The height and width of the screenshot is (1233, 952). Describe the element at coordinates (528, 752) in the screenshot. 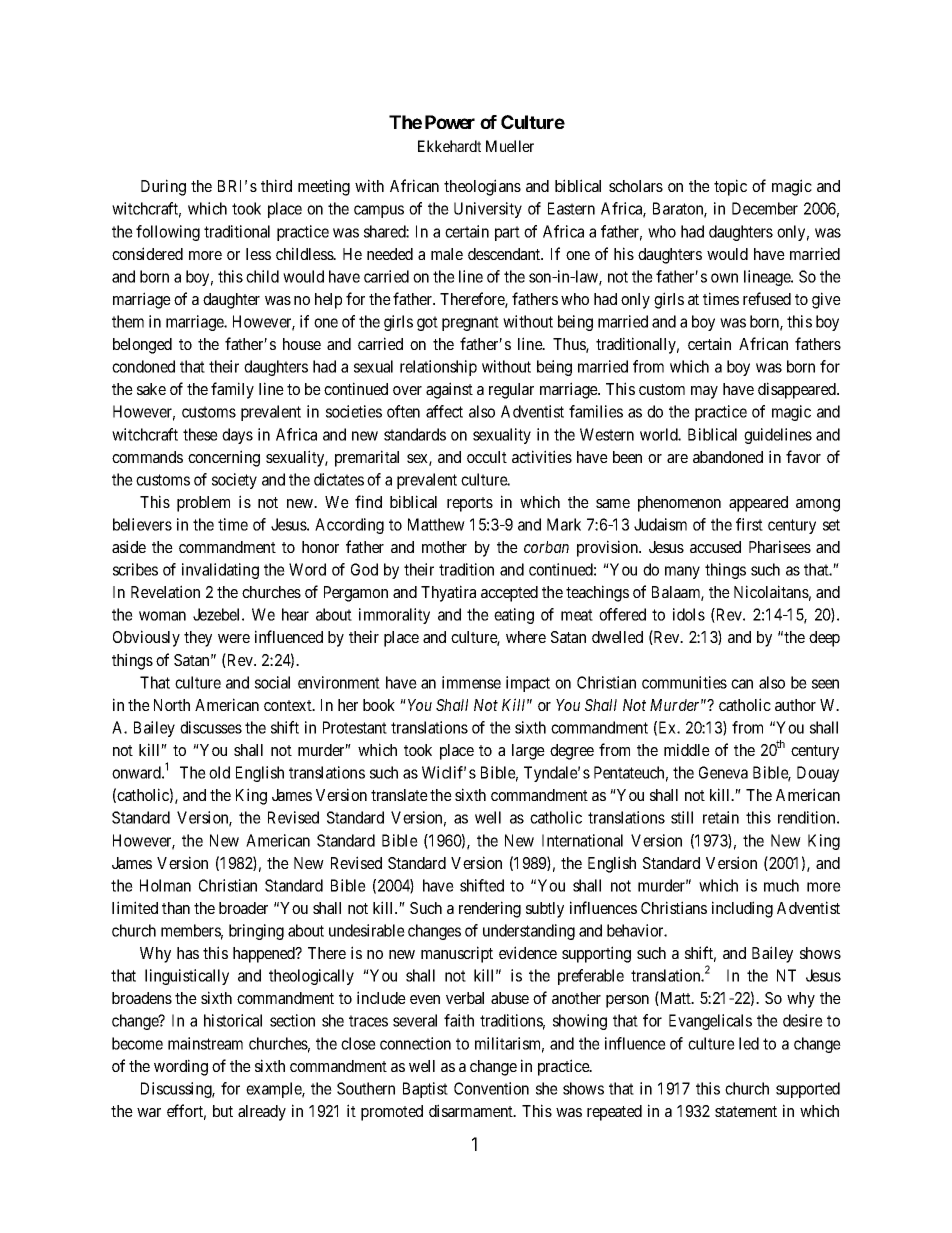

I see `large` at that location.
